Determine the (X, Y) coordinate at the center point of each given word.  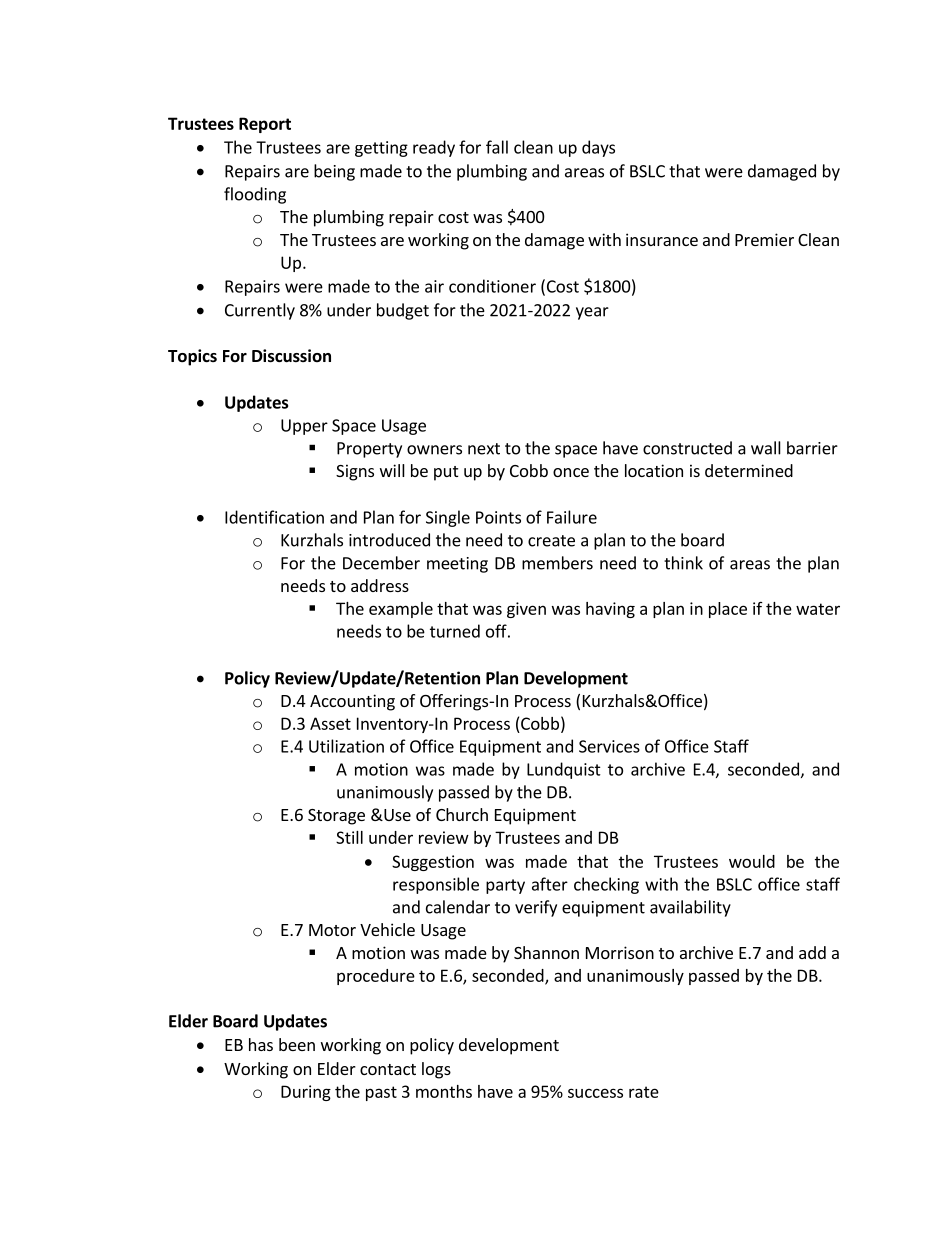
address (380, 585)
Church (462, 814)
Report (265, 125)
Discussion (291, 356)
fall (497, 147)
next (484, 449)
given (526, 610)
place (728, 610)
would (752, 861)
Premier (764, 239)
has (261, 1044)
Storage (336, 817)
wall (766, 448)
